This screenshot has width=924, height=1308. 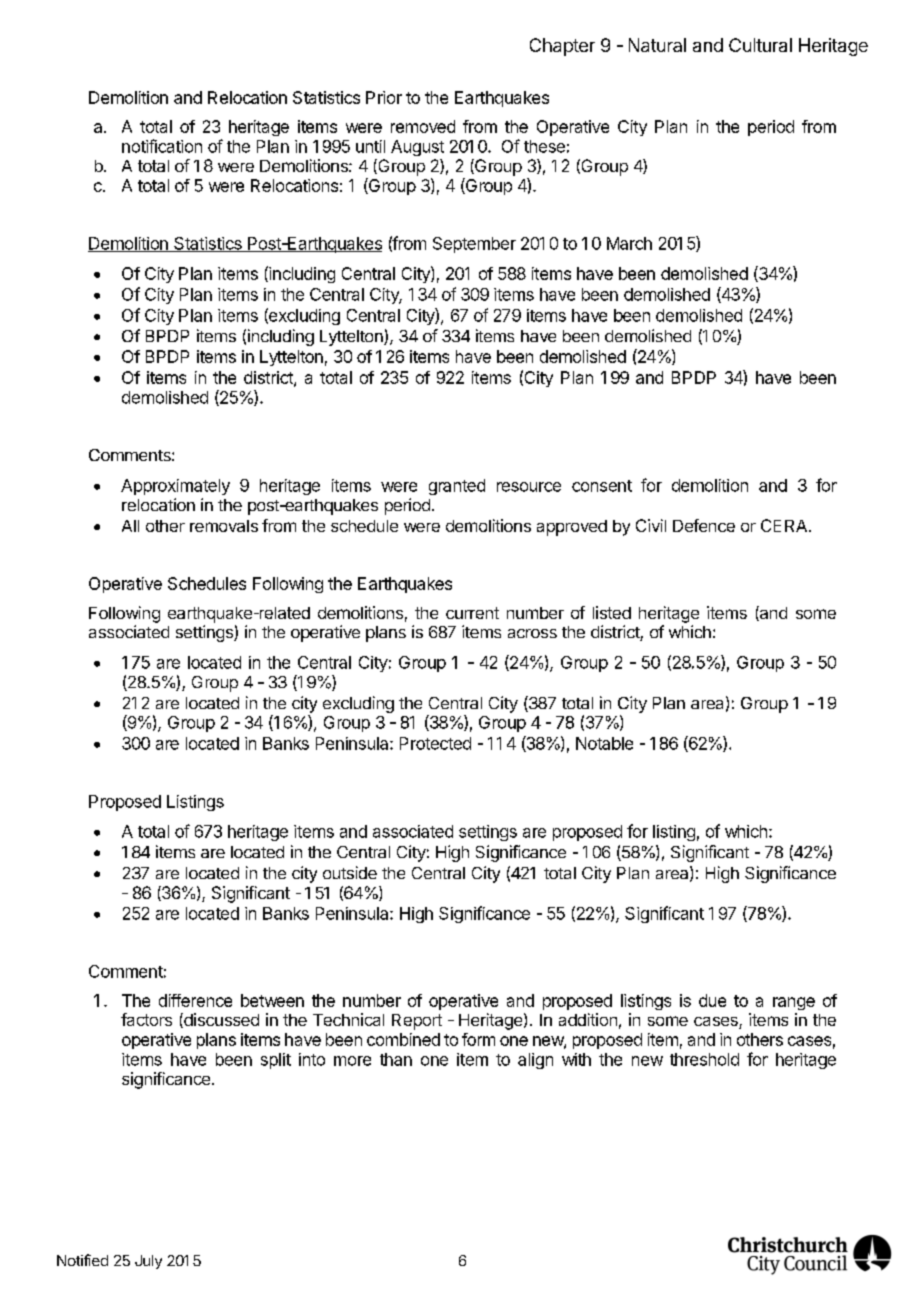 I want to click on removed, so click(x=423, y=126).
